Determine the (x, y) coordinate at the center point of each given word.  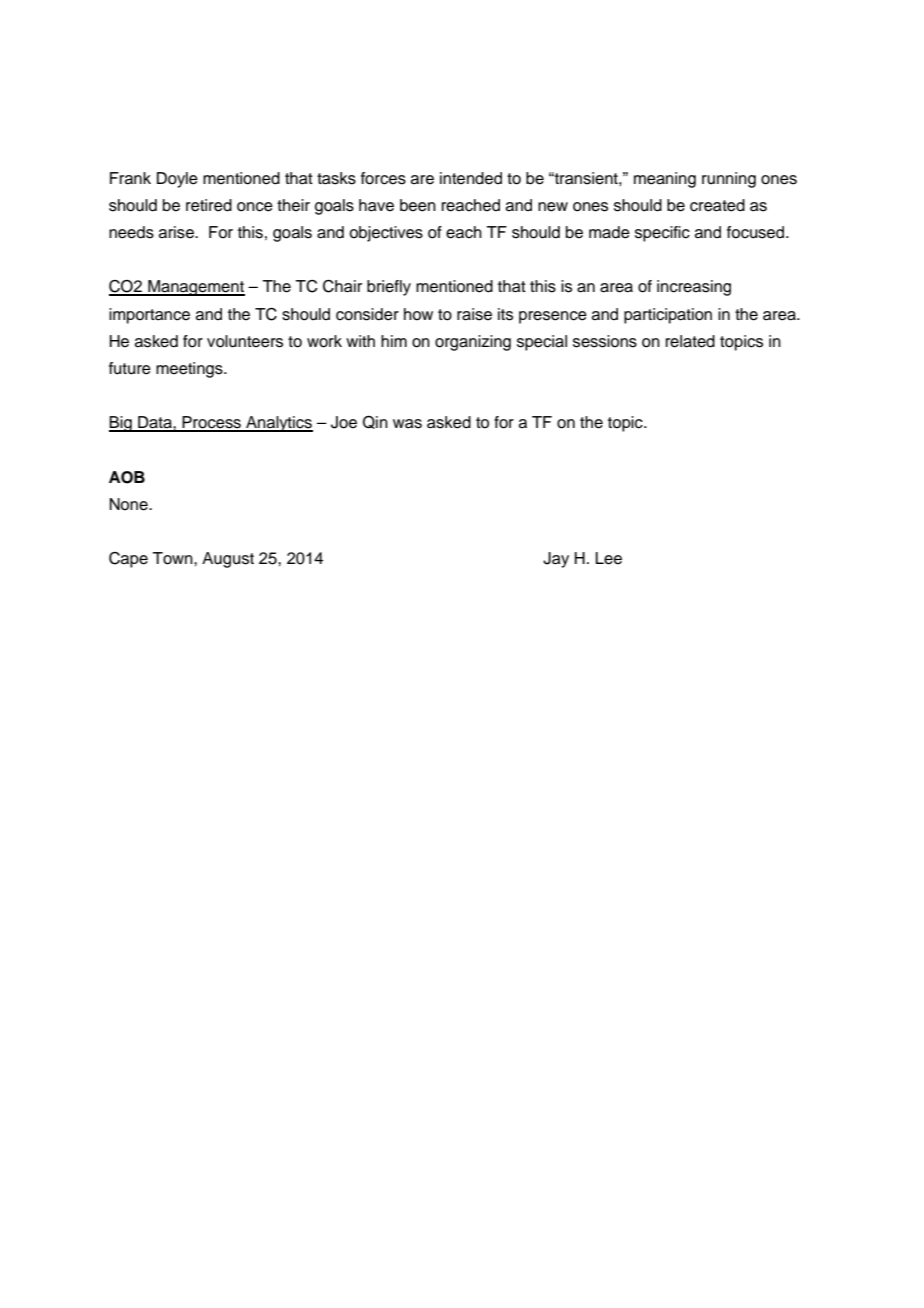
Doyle (177, 180)
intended (471, 178)
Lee (609, 558)
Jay (556, 560)
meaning (665, 180)
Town (173, 558)
